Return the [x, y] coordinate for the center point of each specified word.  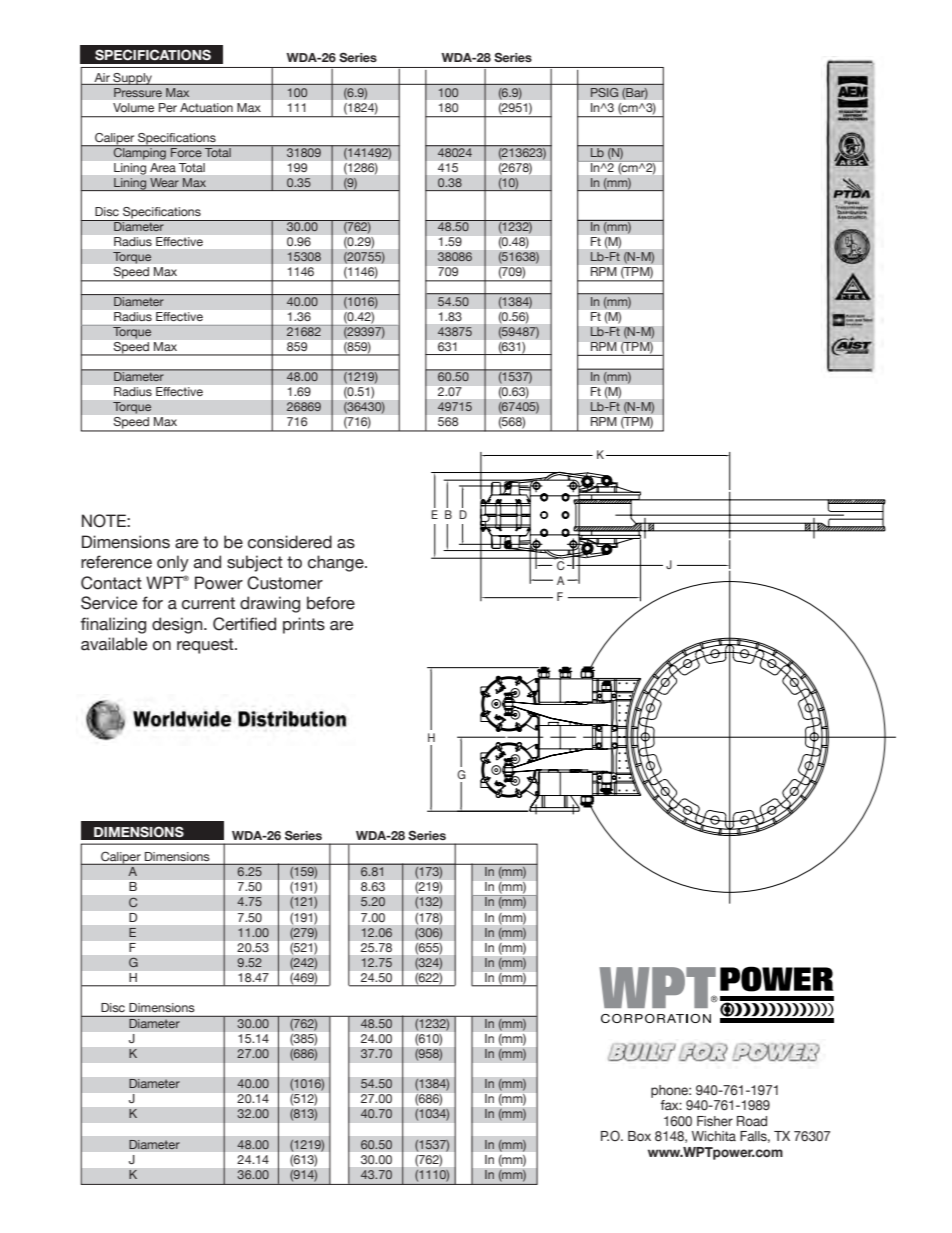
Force [186, 151]
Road [752, 1121]
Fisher [715, 1121]
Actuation [206, 107]
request [206, 646]
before [331, 603]
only [173, 563]
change [337, 563]
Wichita [714, 1136]
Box [639, 1136]
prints [304, 625]
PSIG [604, 93]
